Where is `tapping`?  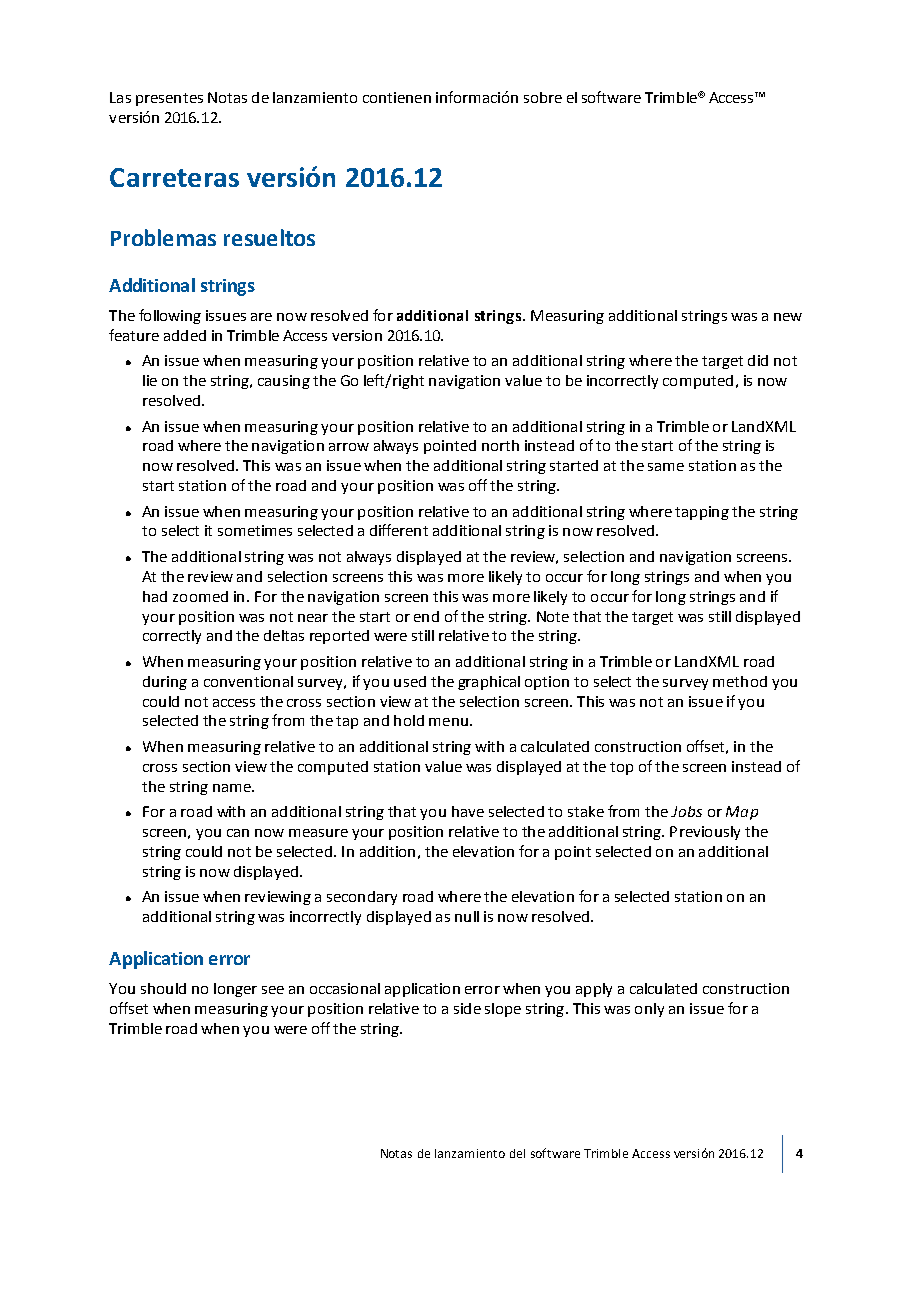
tapping is located at coordinates (702, 513).
